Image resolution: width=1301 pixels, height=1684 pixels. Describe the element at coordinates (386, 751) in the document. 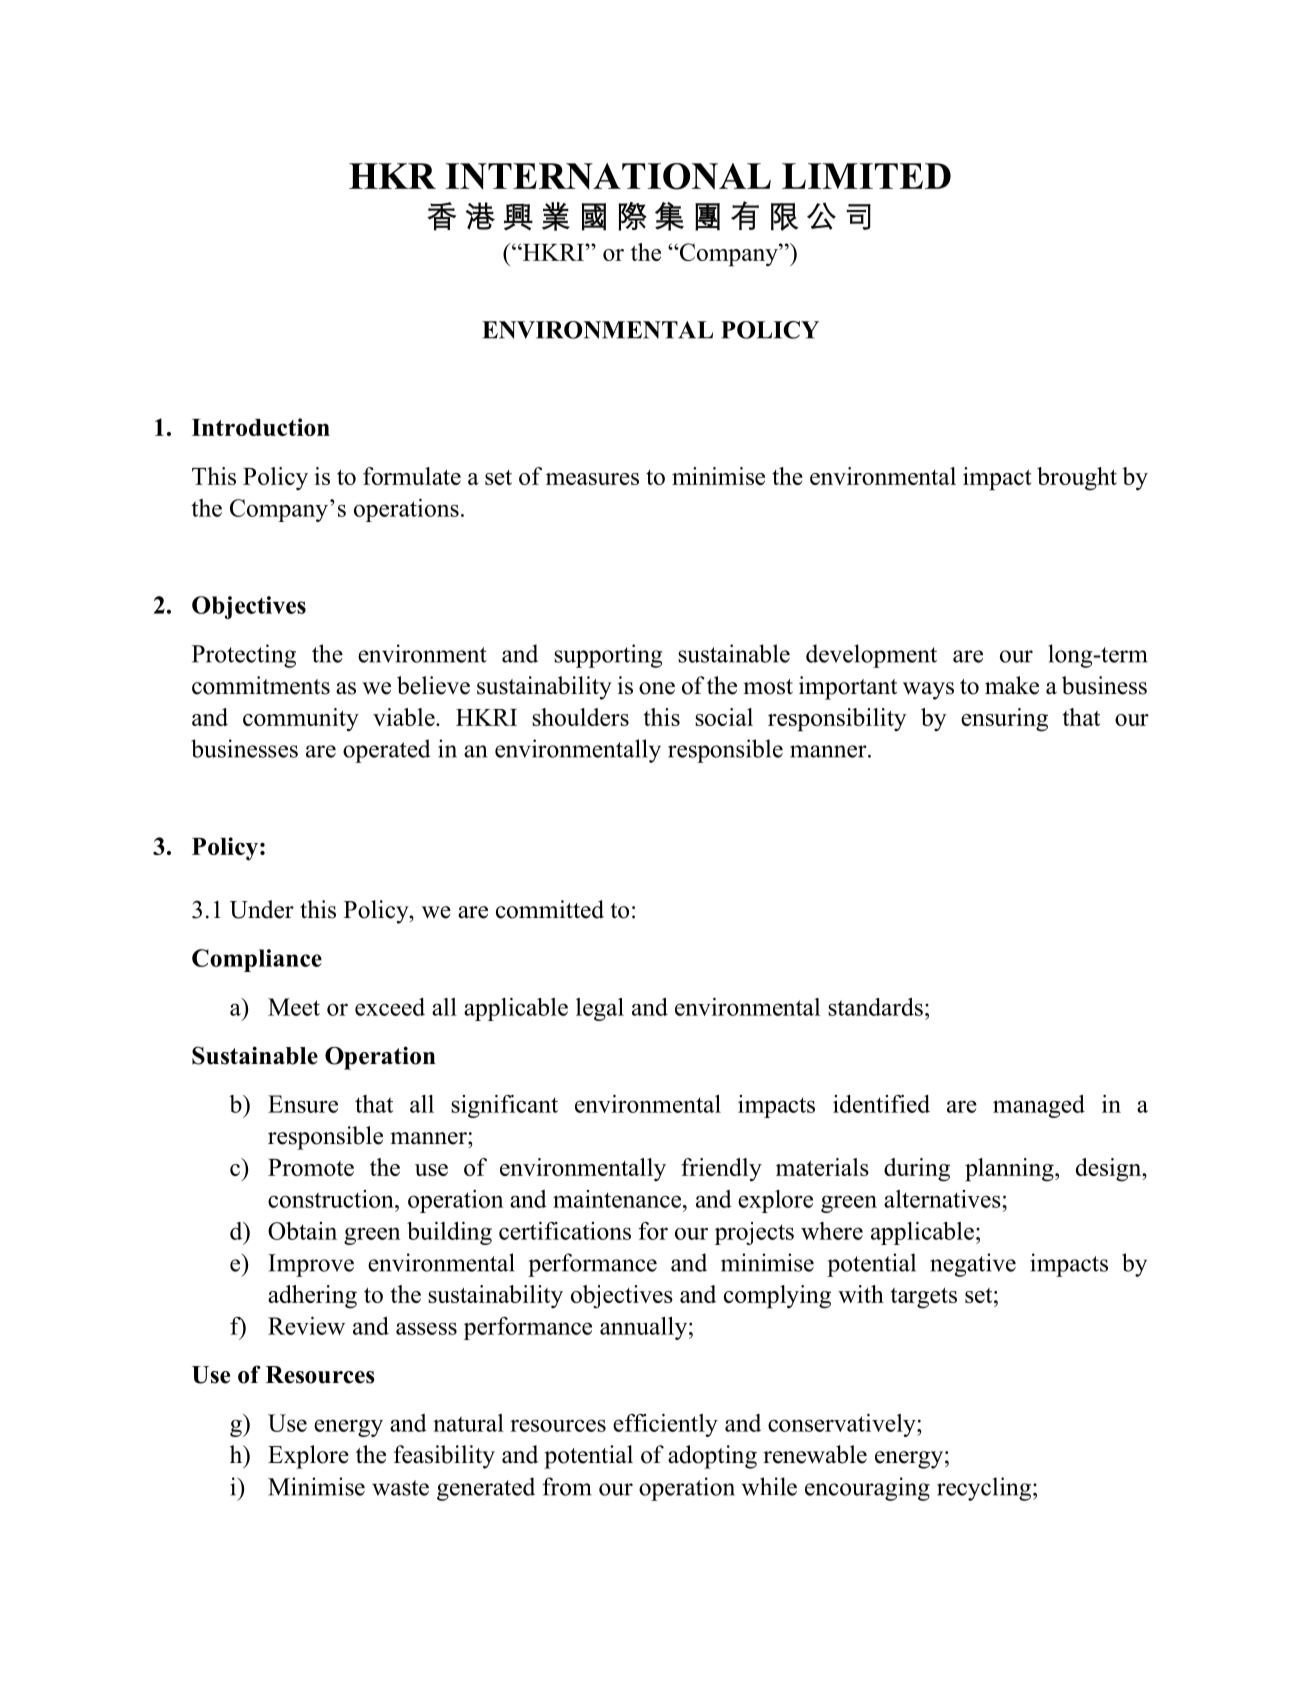

I see `operated` at that location.
